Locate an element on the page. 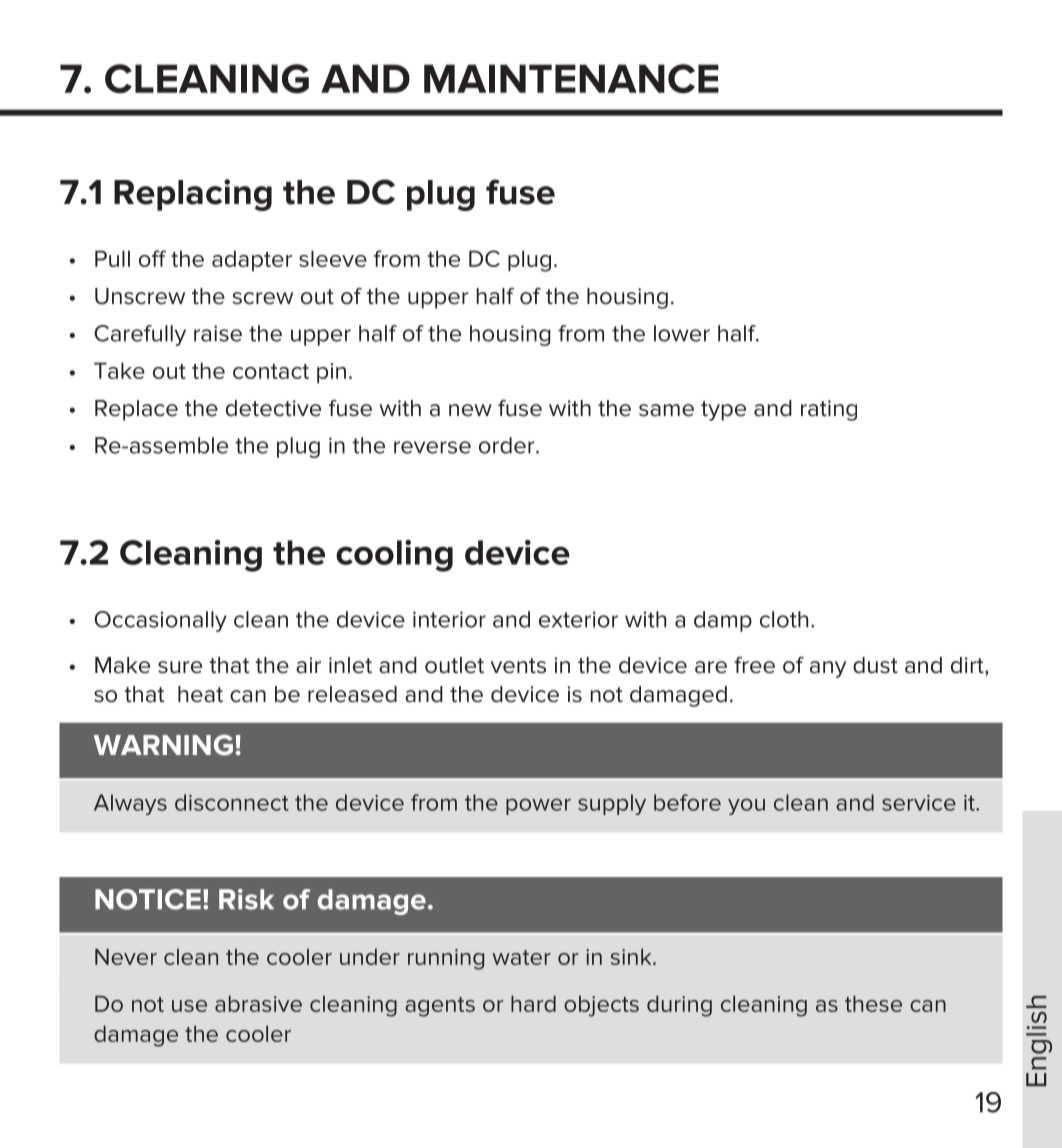 The height and width of the page is (1148, 1062). service is located at coordinates (919, 803).
